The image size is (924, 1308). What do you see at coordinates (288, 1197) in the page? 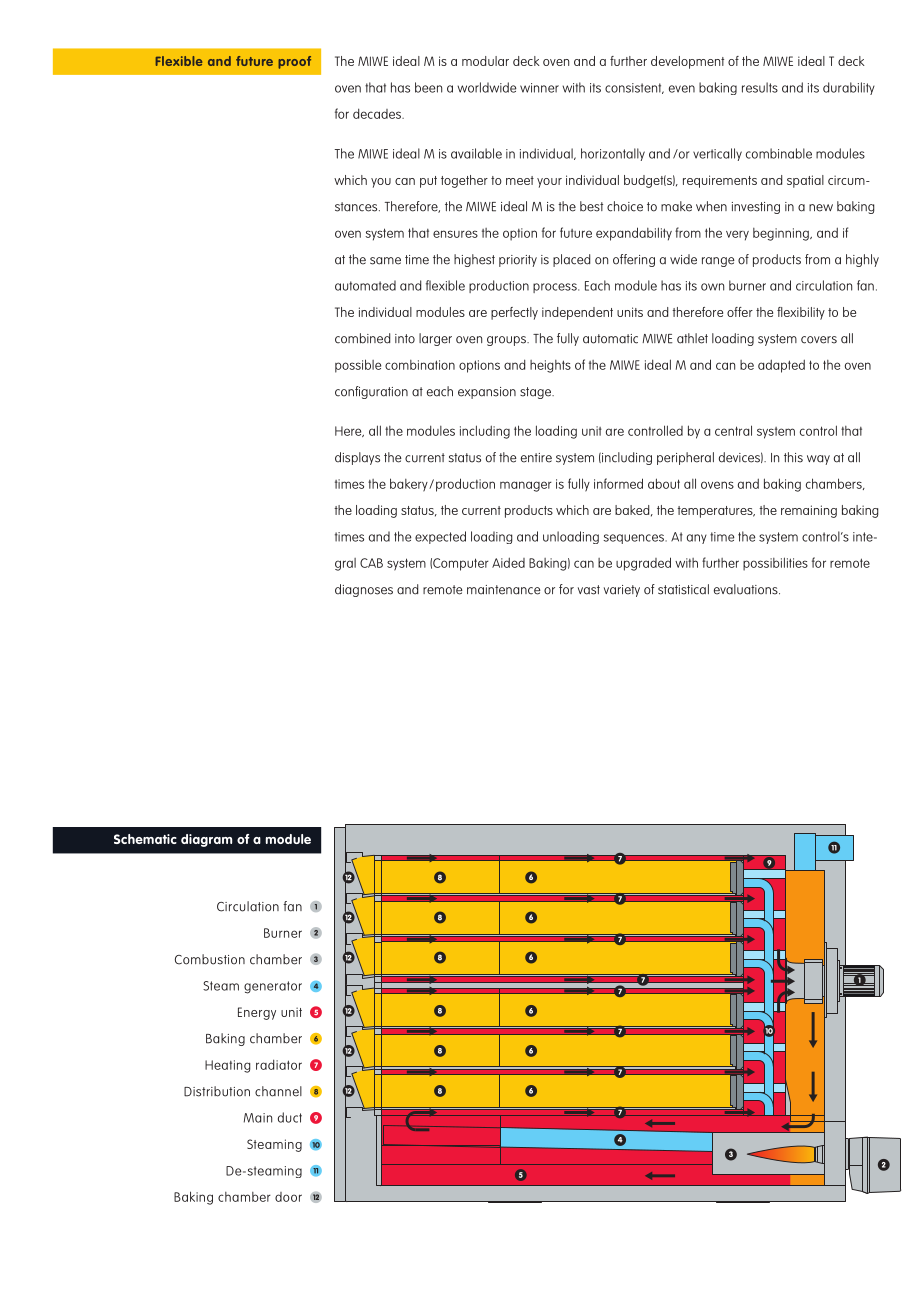
I see `door` at bounding box center [288, 1197].
